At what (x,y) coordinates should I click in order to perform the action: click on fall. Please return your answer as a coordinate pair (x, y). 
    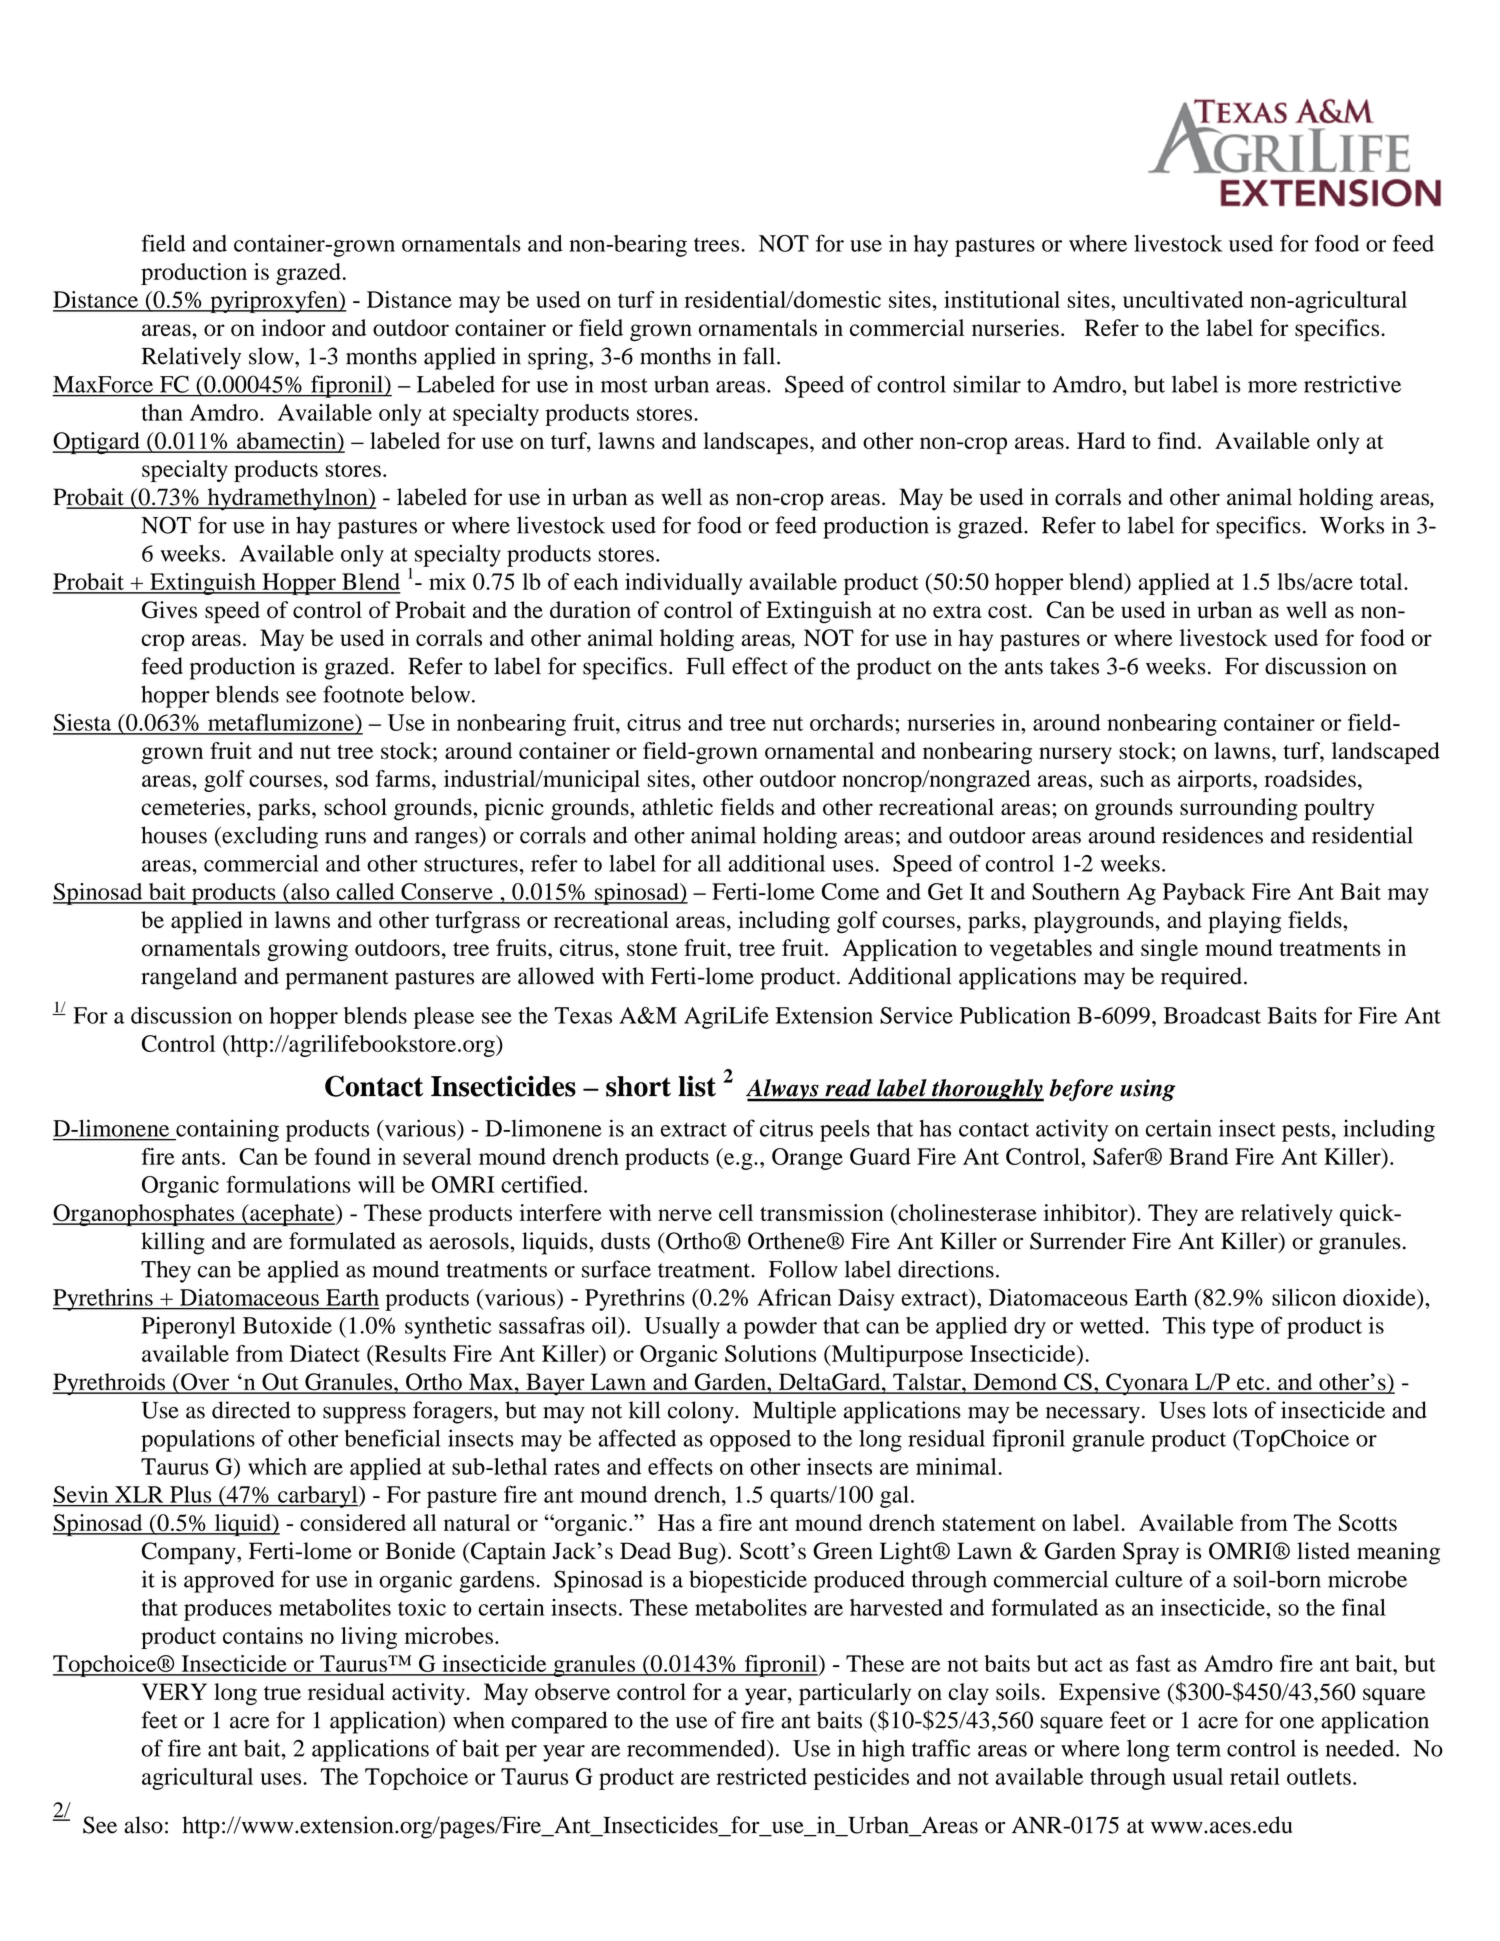
    Looking at the image, I should click on (760, 356).
